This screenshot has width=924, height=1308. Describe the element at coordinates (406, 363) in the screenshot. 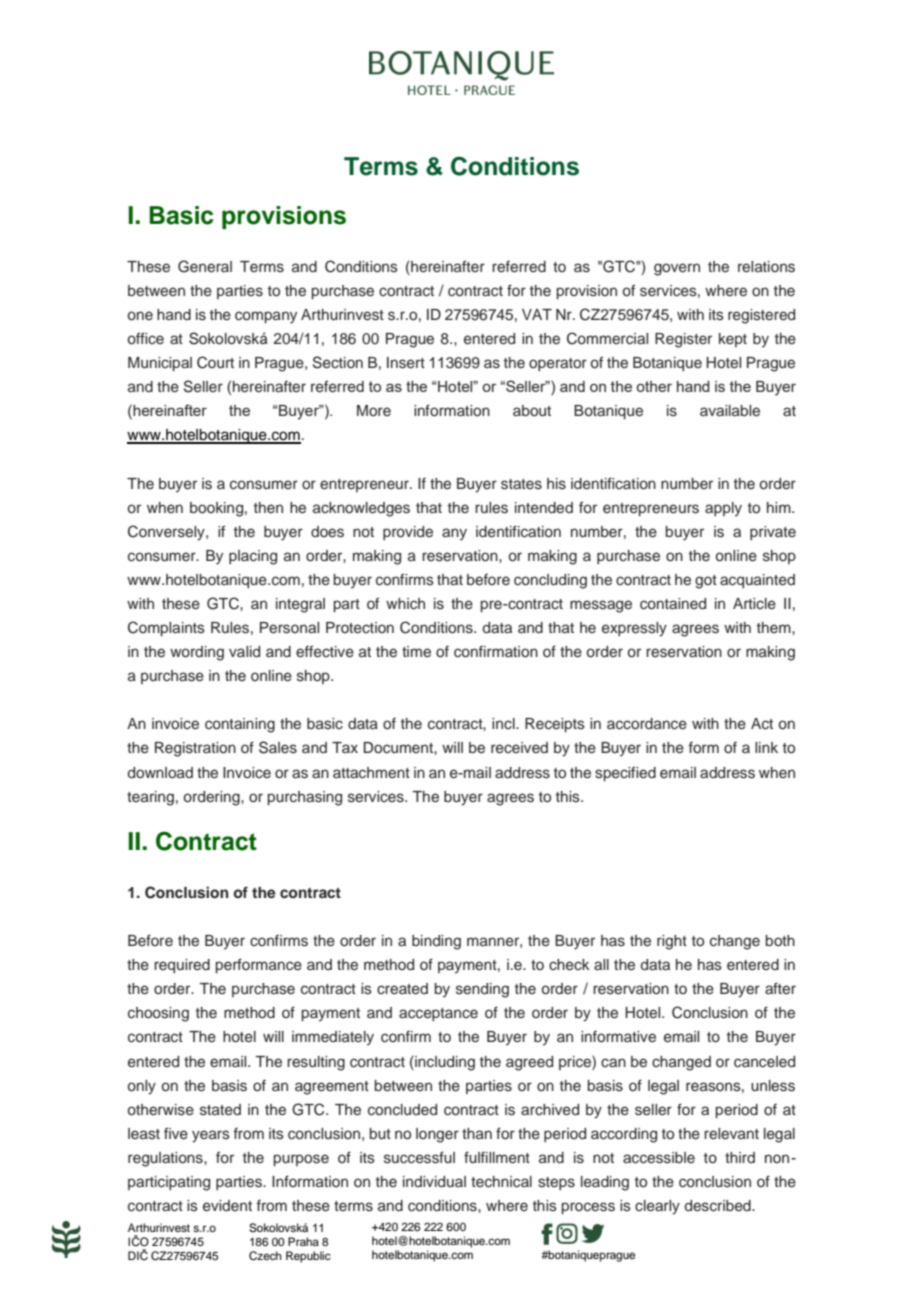

I see `Insert` at that location.
